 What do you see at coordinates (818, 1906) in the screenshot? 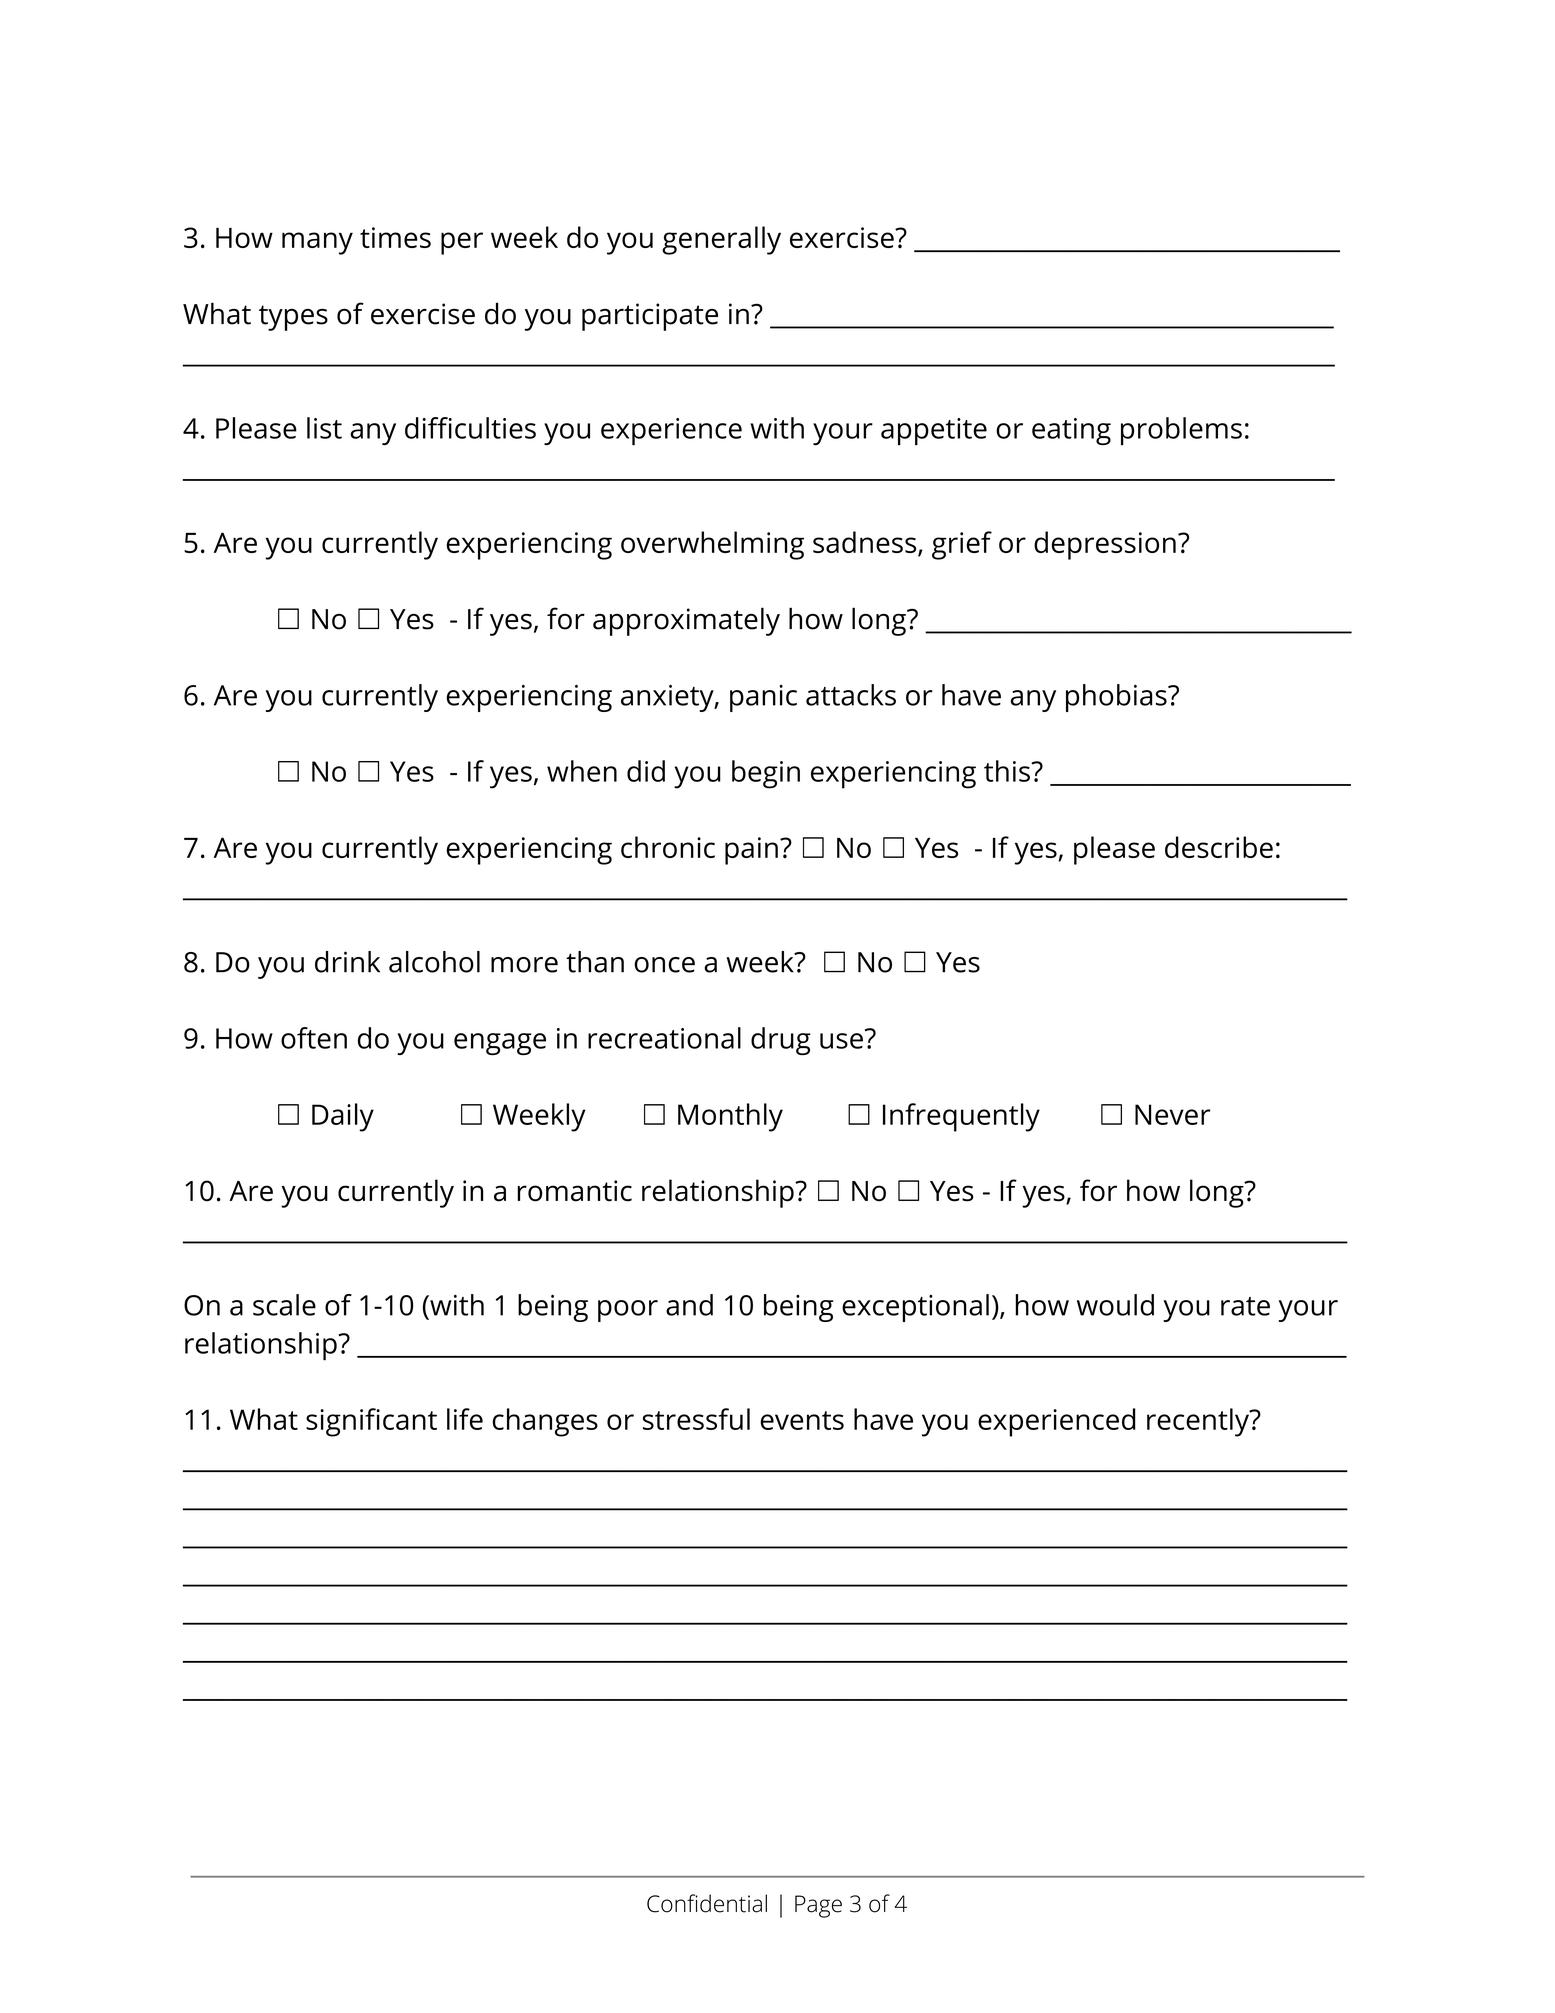
I see `Page` at bounding box center [818, 1906].
